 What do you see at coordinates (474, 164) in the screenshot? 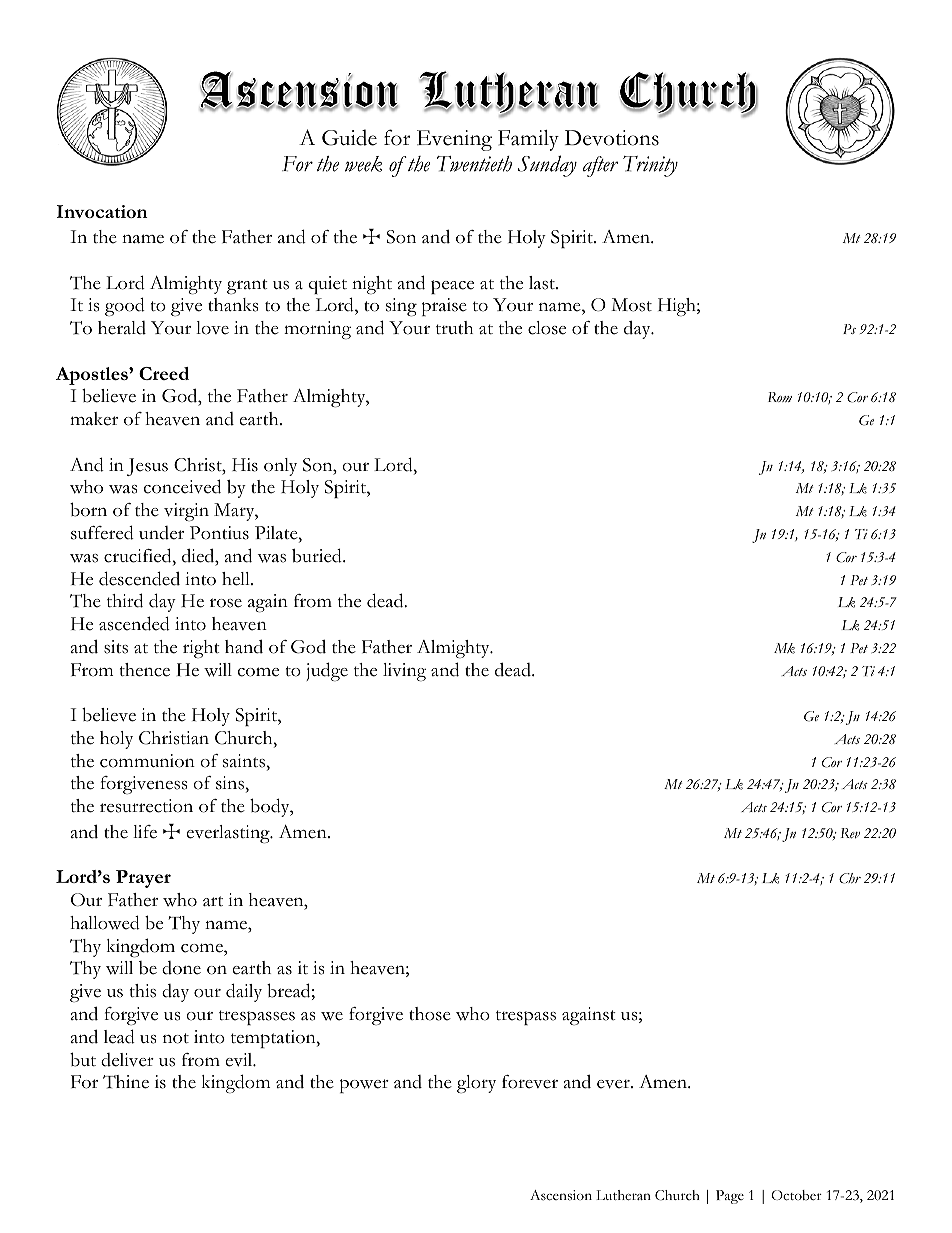
I see `Twentieth` at bounding box center [474, 164].
